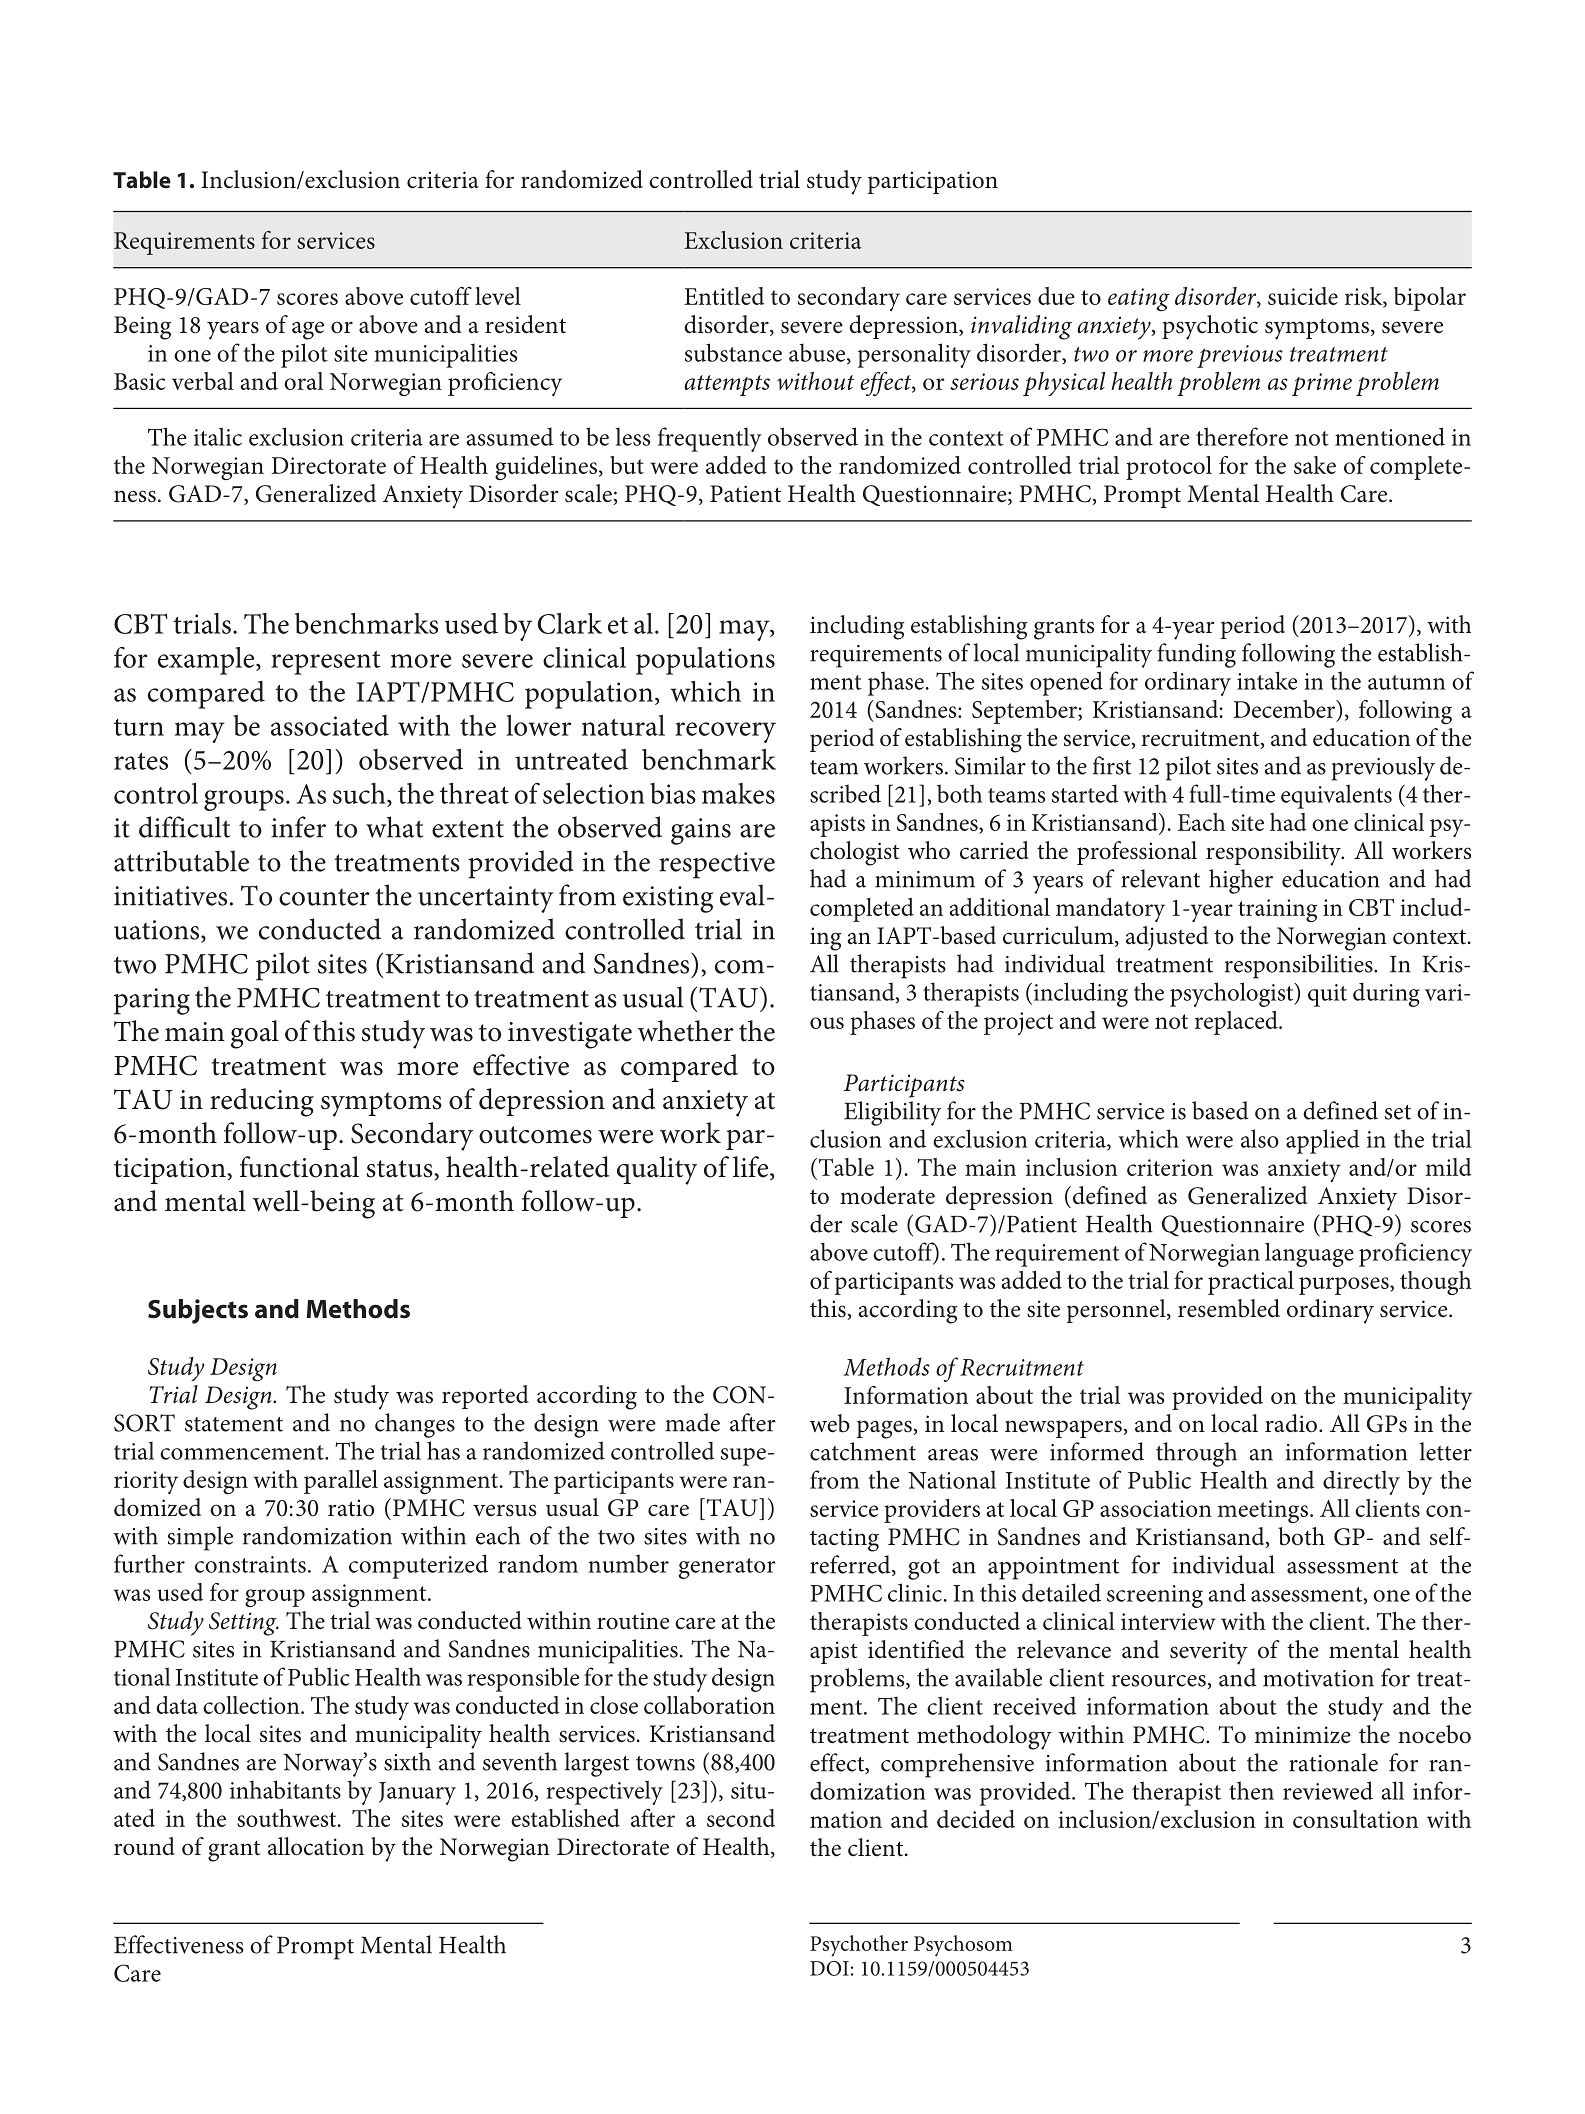 This screenshot has height=2114, width=1585. What do you see at coordinates (1274, 853) in the screenshot?
I see `responsibility` at bounding box center [1274, 853].
